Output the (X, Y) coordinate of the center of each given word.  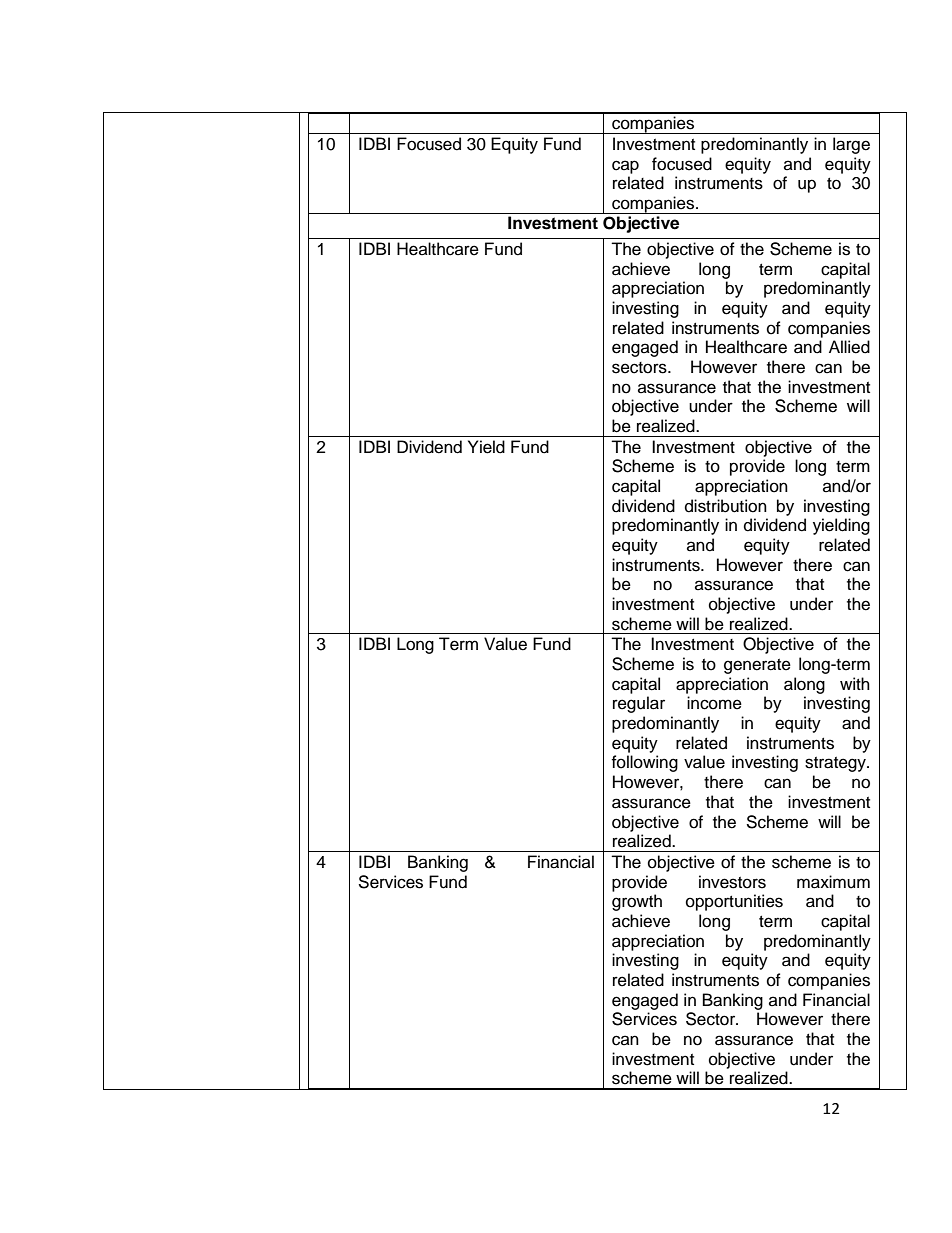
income (714, 703)
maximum (833, 882)
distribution (726, 506)
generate (757, 666)
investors (732, 882)
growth (637, 902)
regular (639, 704)
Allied (849, 347)
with (855, 683)
